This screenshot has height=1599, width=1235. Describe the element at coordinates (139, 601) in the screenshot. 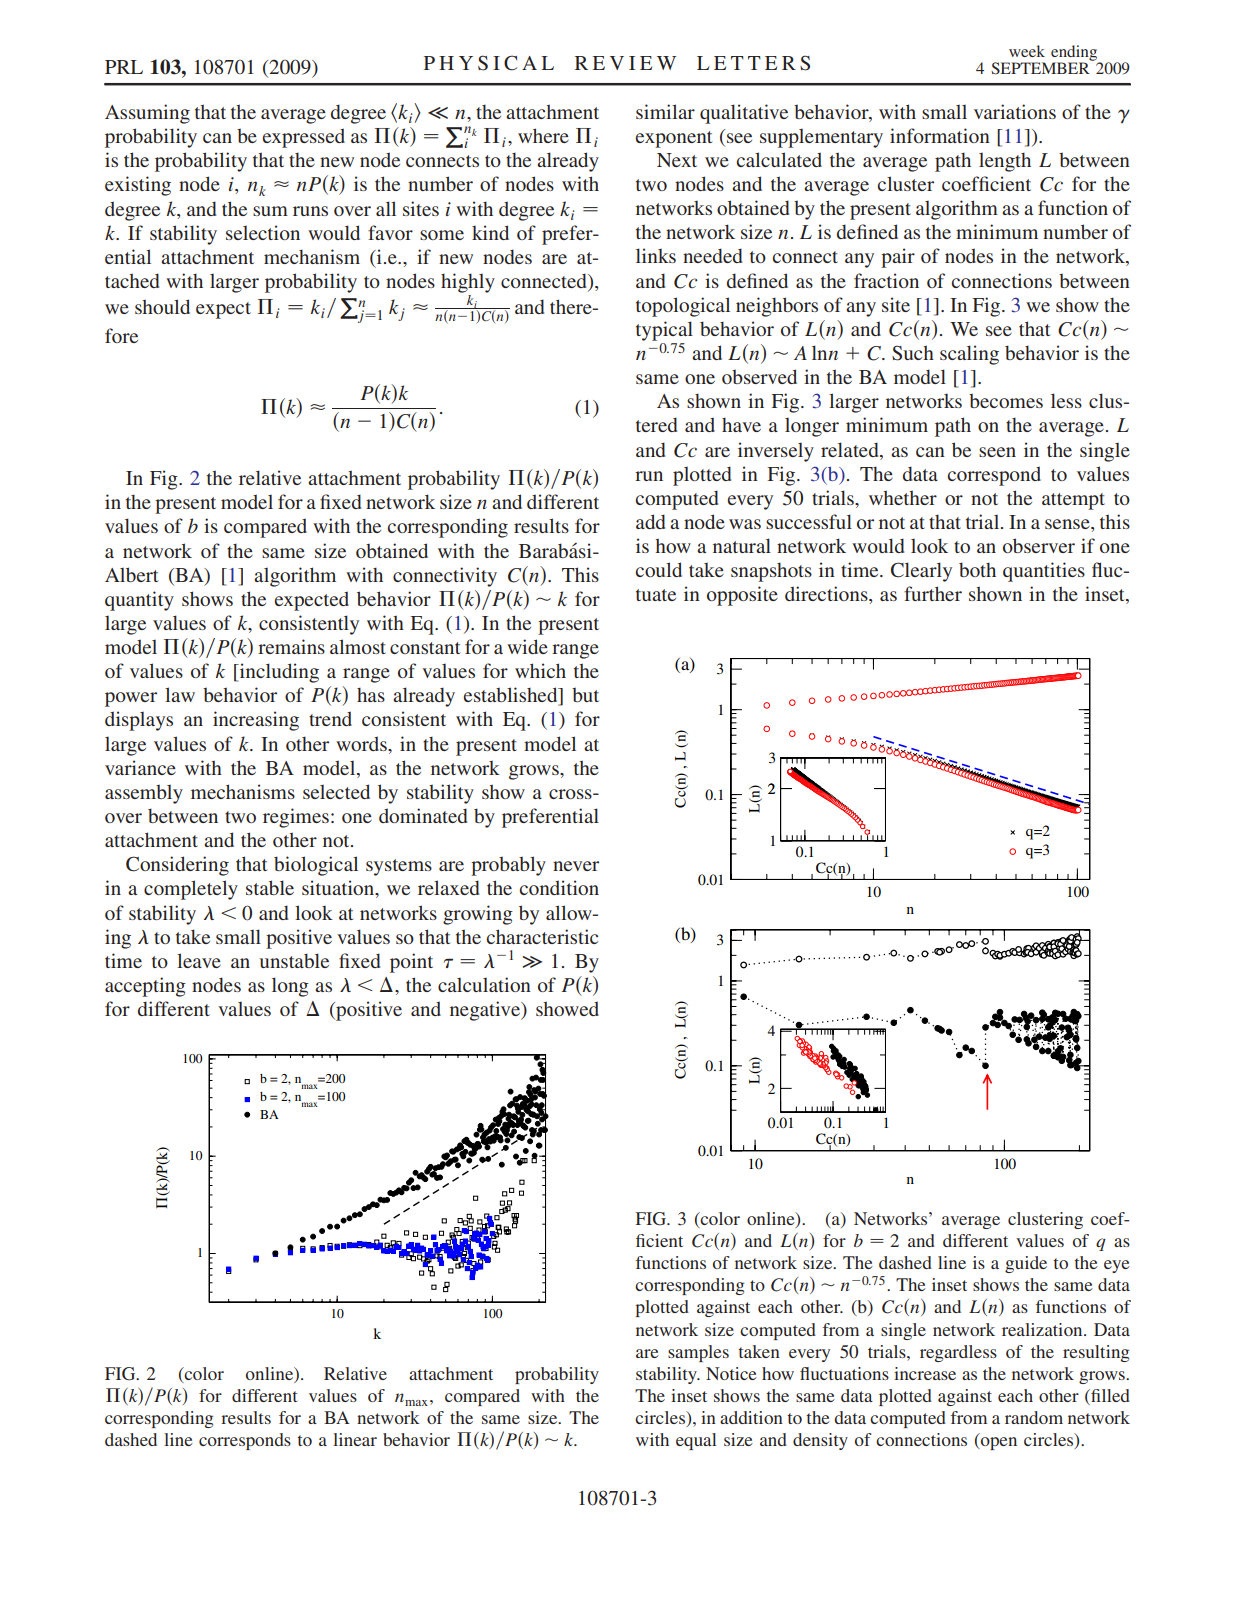

I see `quantity` at that location.
